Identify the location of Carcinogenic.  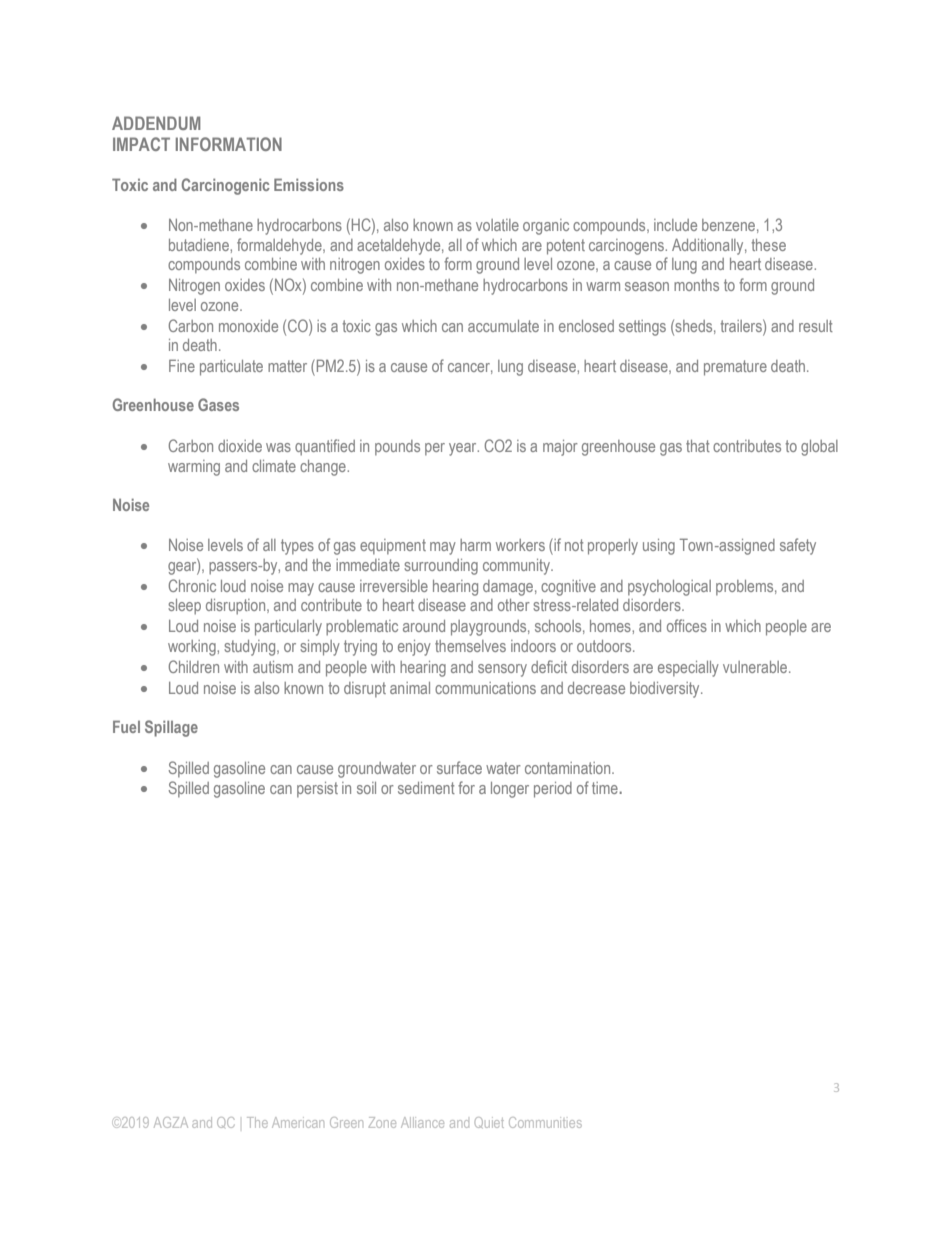
(226, 186).
